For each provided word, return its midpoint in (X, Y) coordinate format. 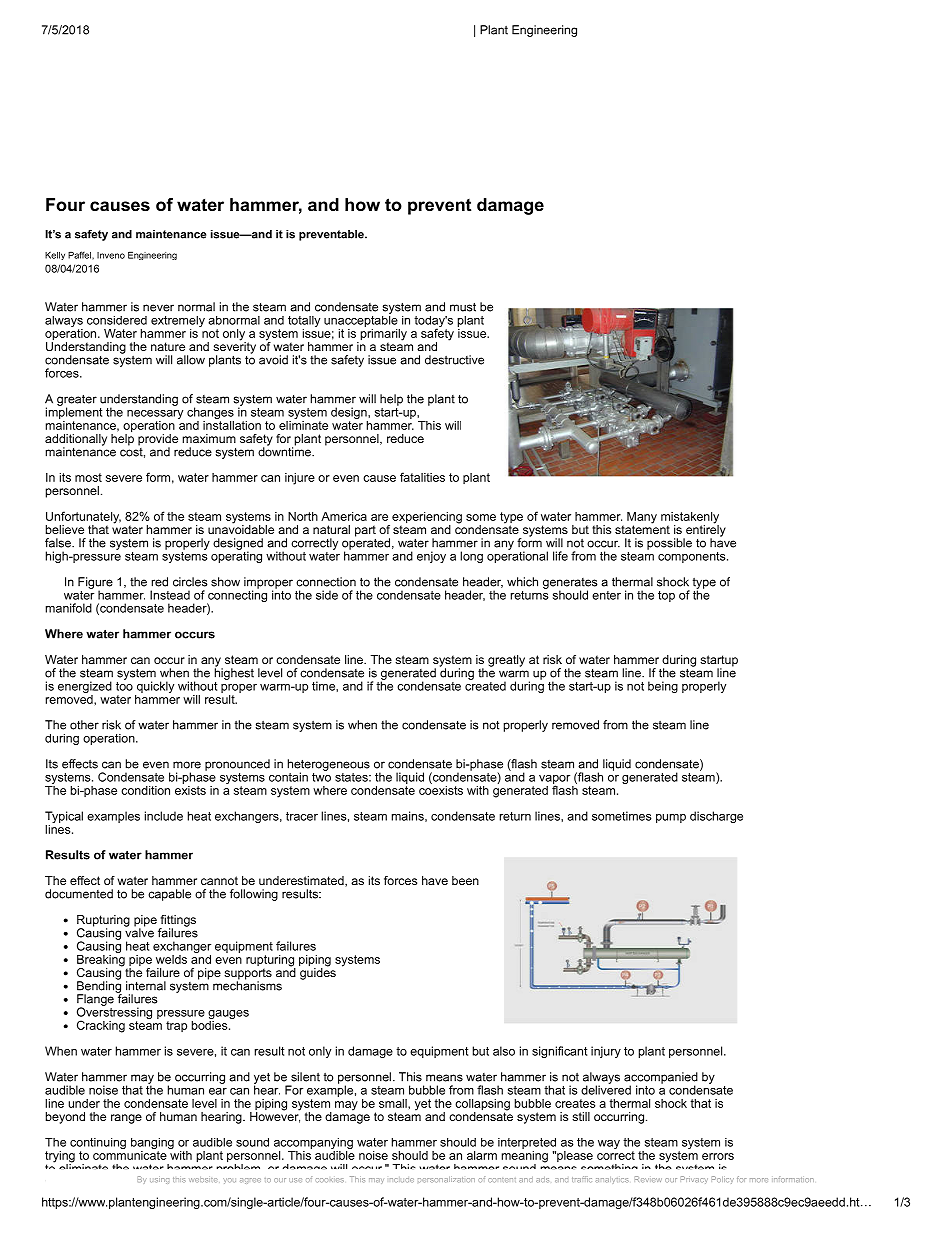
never (158, 308)
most (88, 477)
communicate (131, 1154)
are (379, 517)
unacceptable (362, 321)
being (663, 687)
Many (642, 519)
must (463, 307)
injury (606, 1052)
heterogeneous (329, 766)
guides (317, 972)
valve (139, 932)
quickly (154, 688)
